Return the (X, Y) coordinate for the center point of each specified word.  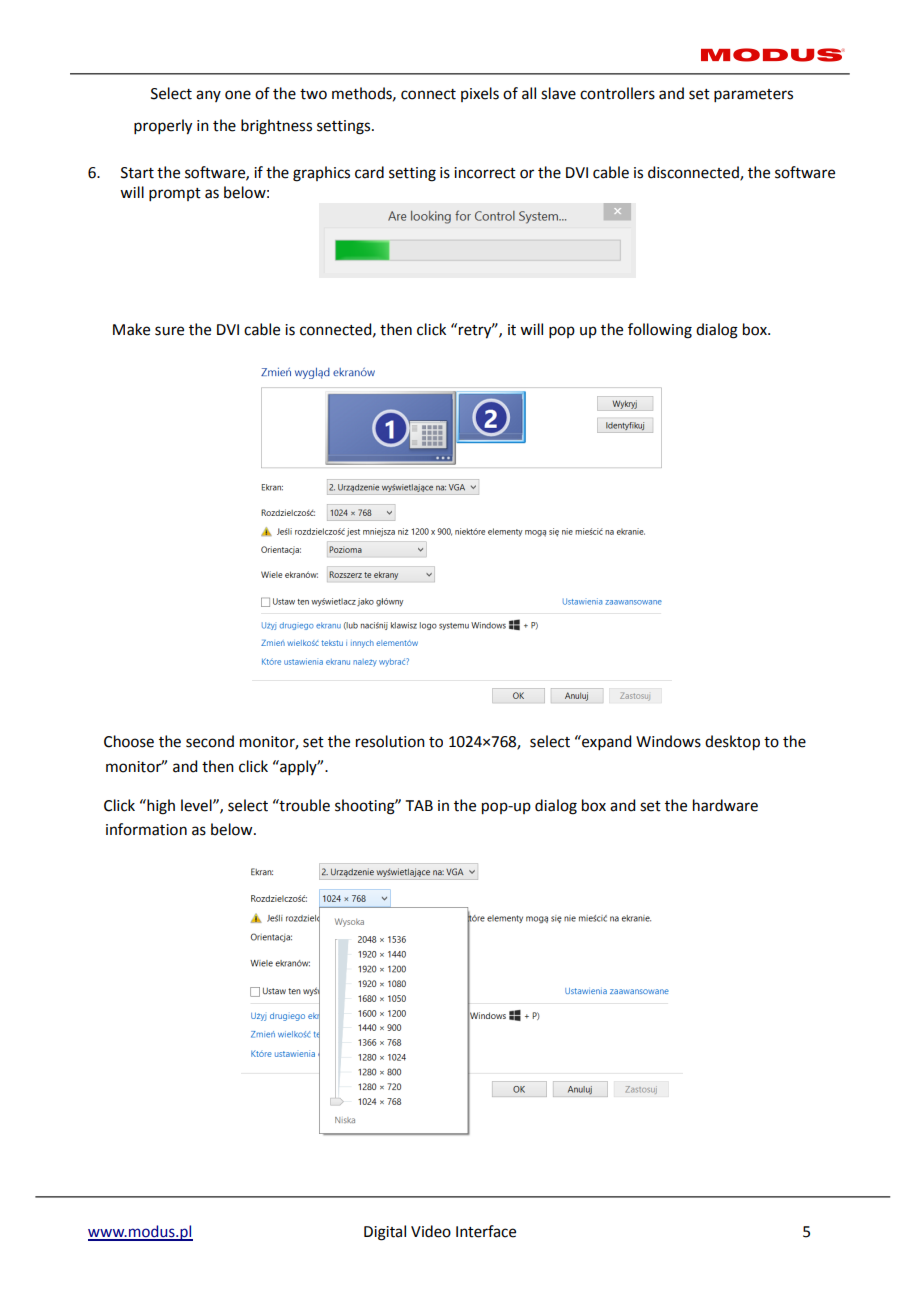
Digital (385, 1233)
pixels (480, 94)
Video (431, 1231)
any (208, 96)
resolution (390, 741)
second (210, 741)
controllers (617, 93)
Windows (668, 741)
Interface (486, 1231)
